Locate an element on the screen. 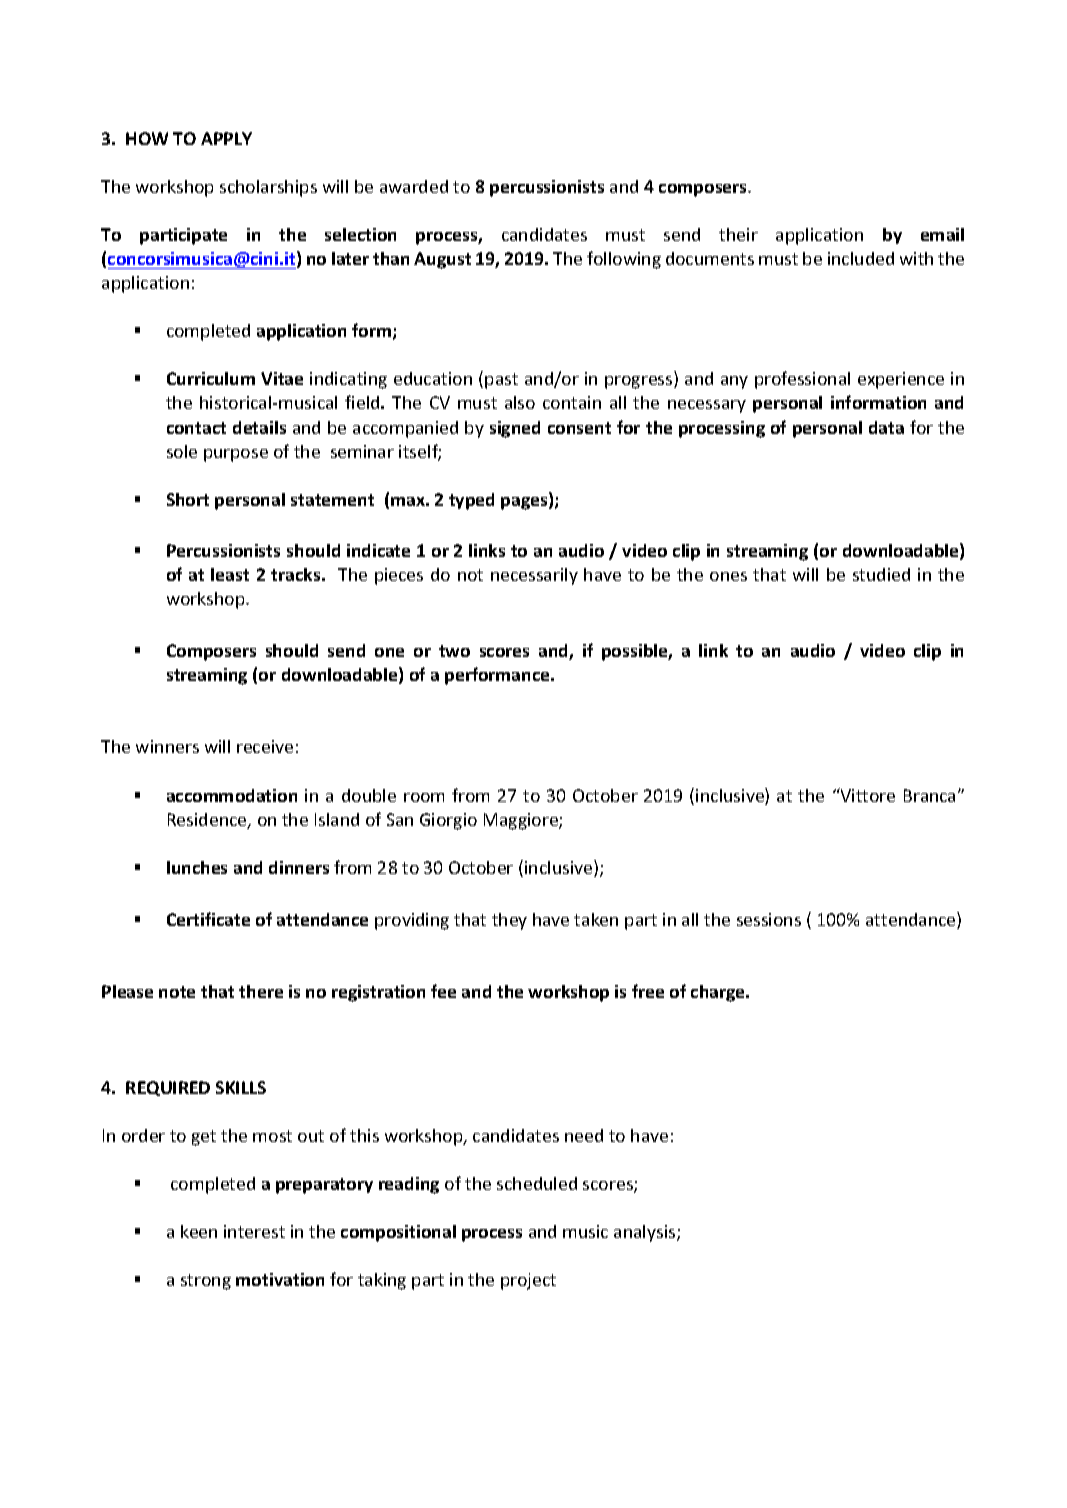 This screenshot has height=1508, width=1067. scholarships is located at coordinates (268, 188).
